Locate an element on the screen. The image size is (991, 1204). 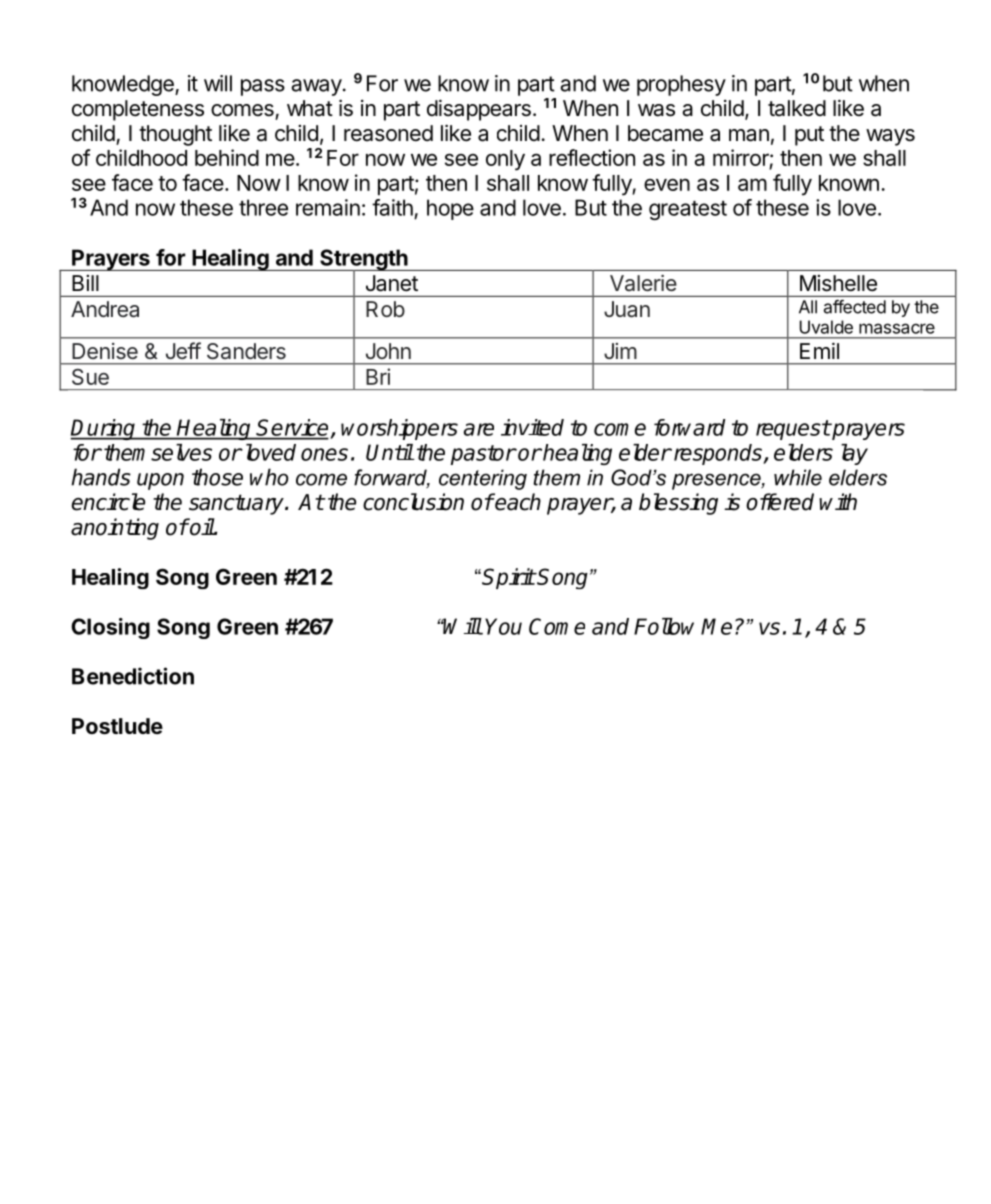
Andrea is located at coordinates (105, 309).
